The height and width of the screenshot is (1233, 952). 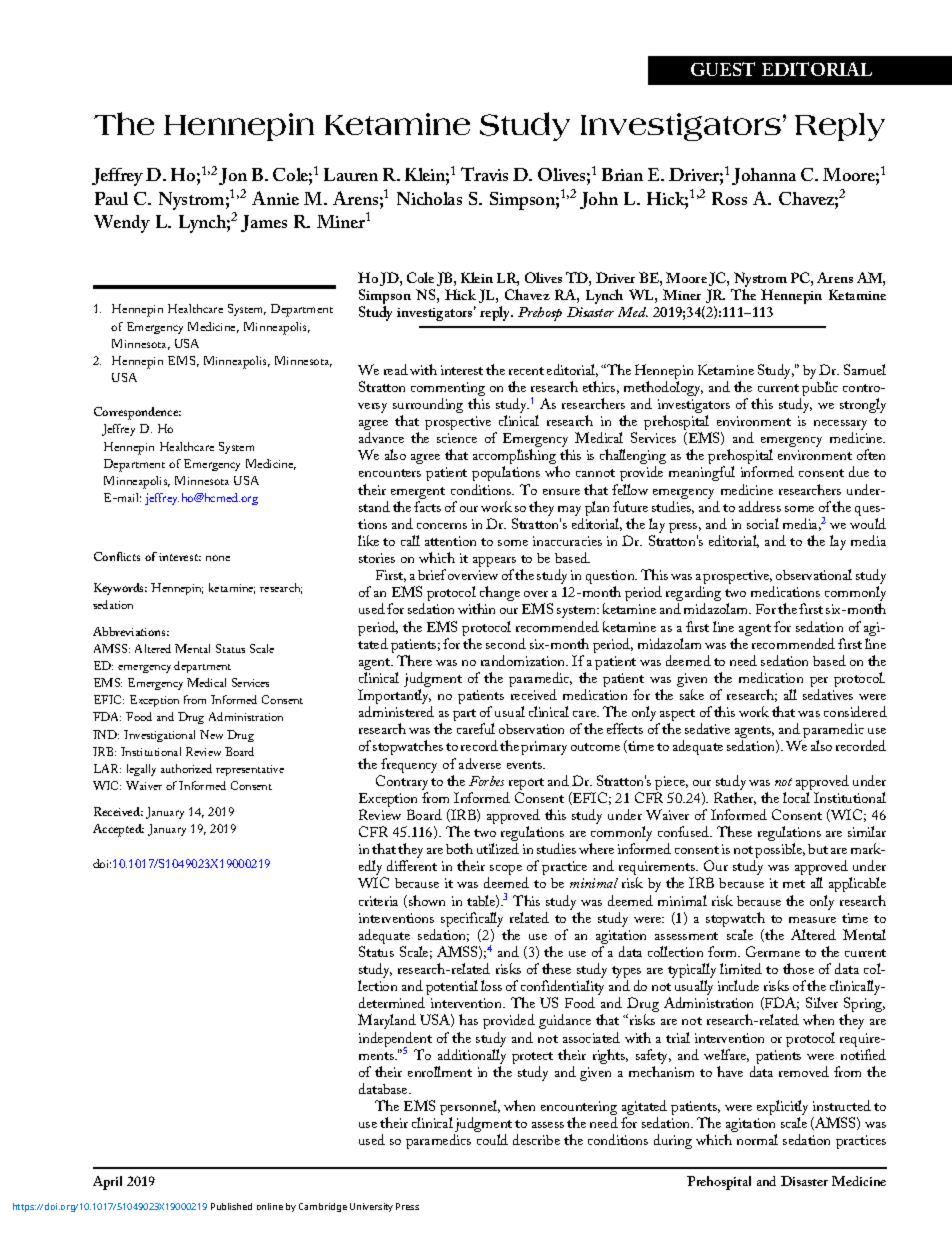 I want to click on GUEST, so click(x=723, y=69).
